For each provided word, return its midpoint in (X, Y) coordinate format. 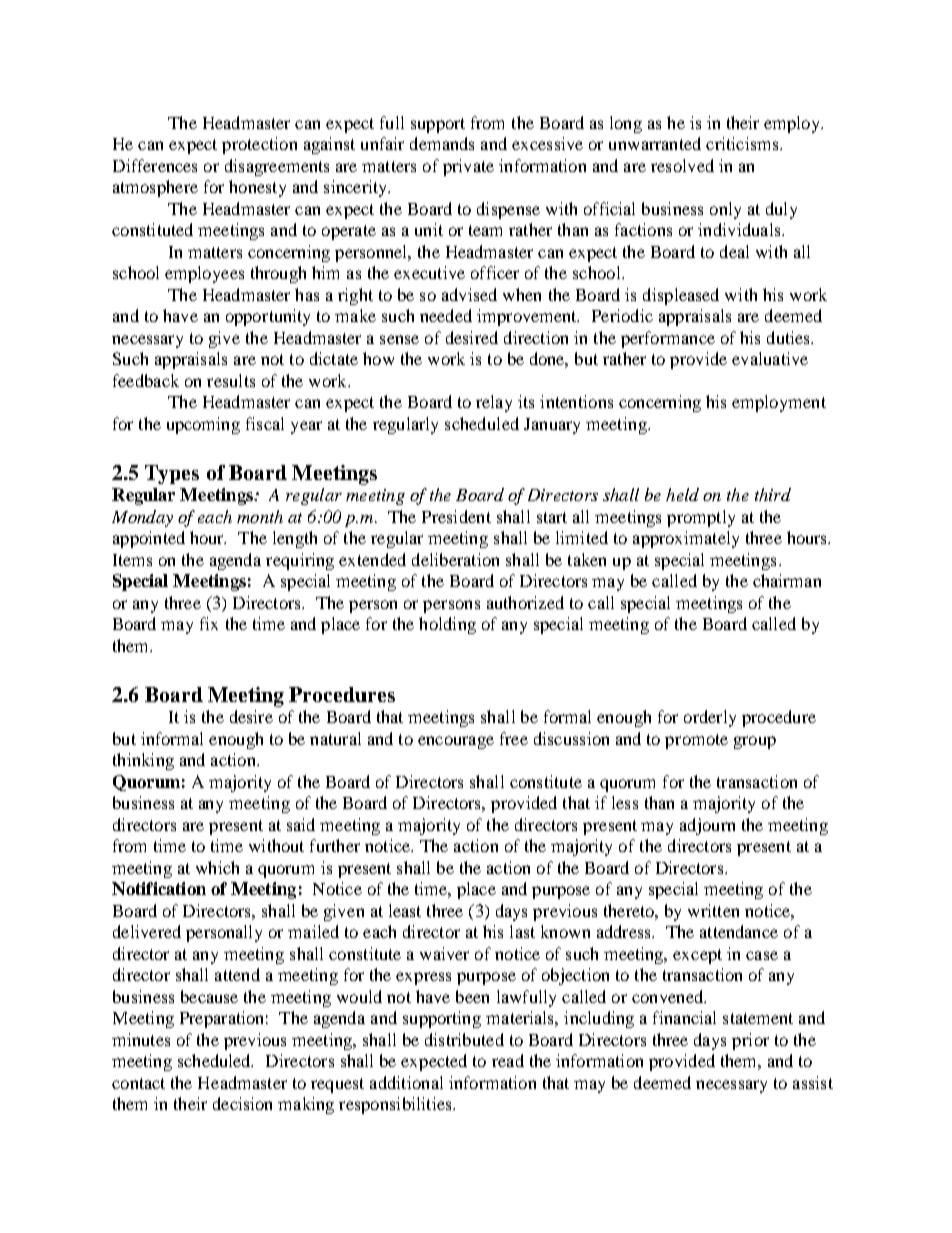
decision (242, 1103)
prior (750, 1041)
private (468, 167)
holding (447, 625)
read (508, 1060)
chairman (787, 580)
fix (209, 623)
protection (259, 145)
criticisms (743, 143)
